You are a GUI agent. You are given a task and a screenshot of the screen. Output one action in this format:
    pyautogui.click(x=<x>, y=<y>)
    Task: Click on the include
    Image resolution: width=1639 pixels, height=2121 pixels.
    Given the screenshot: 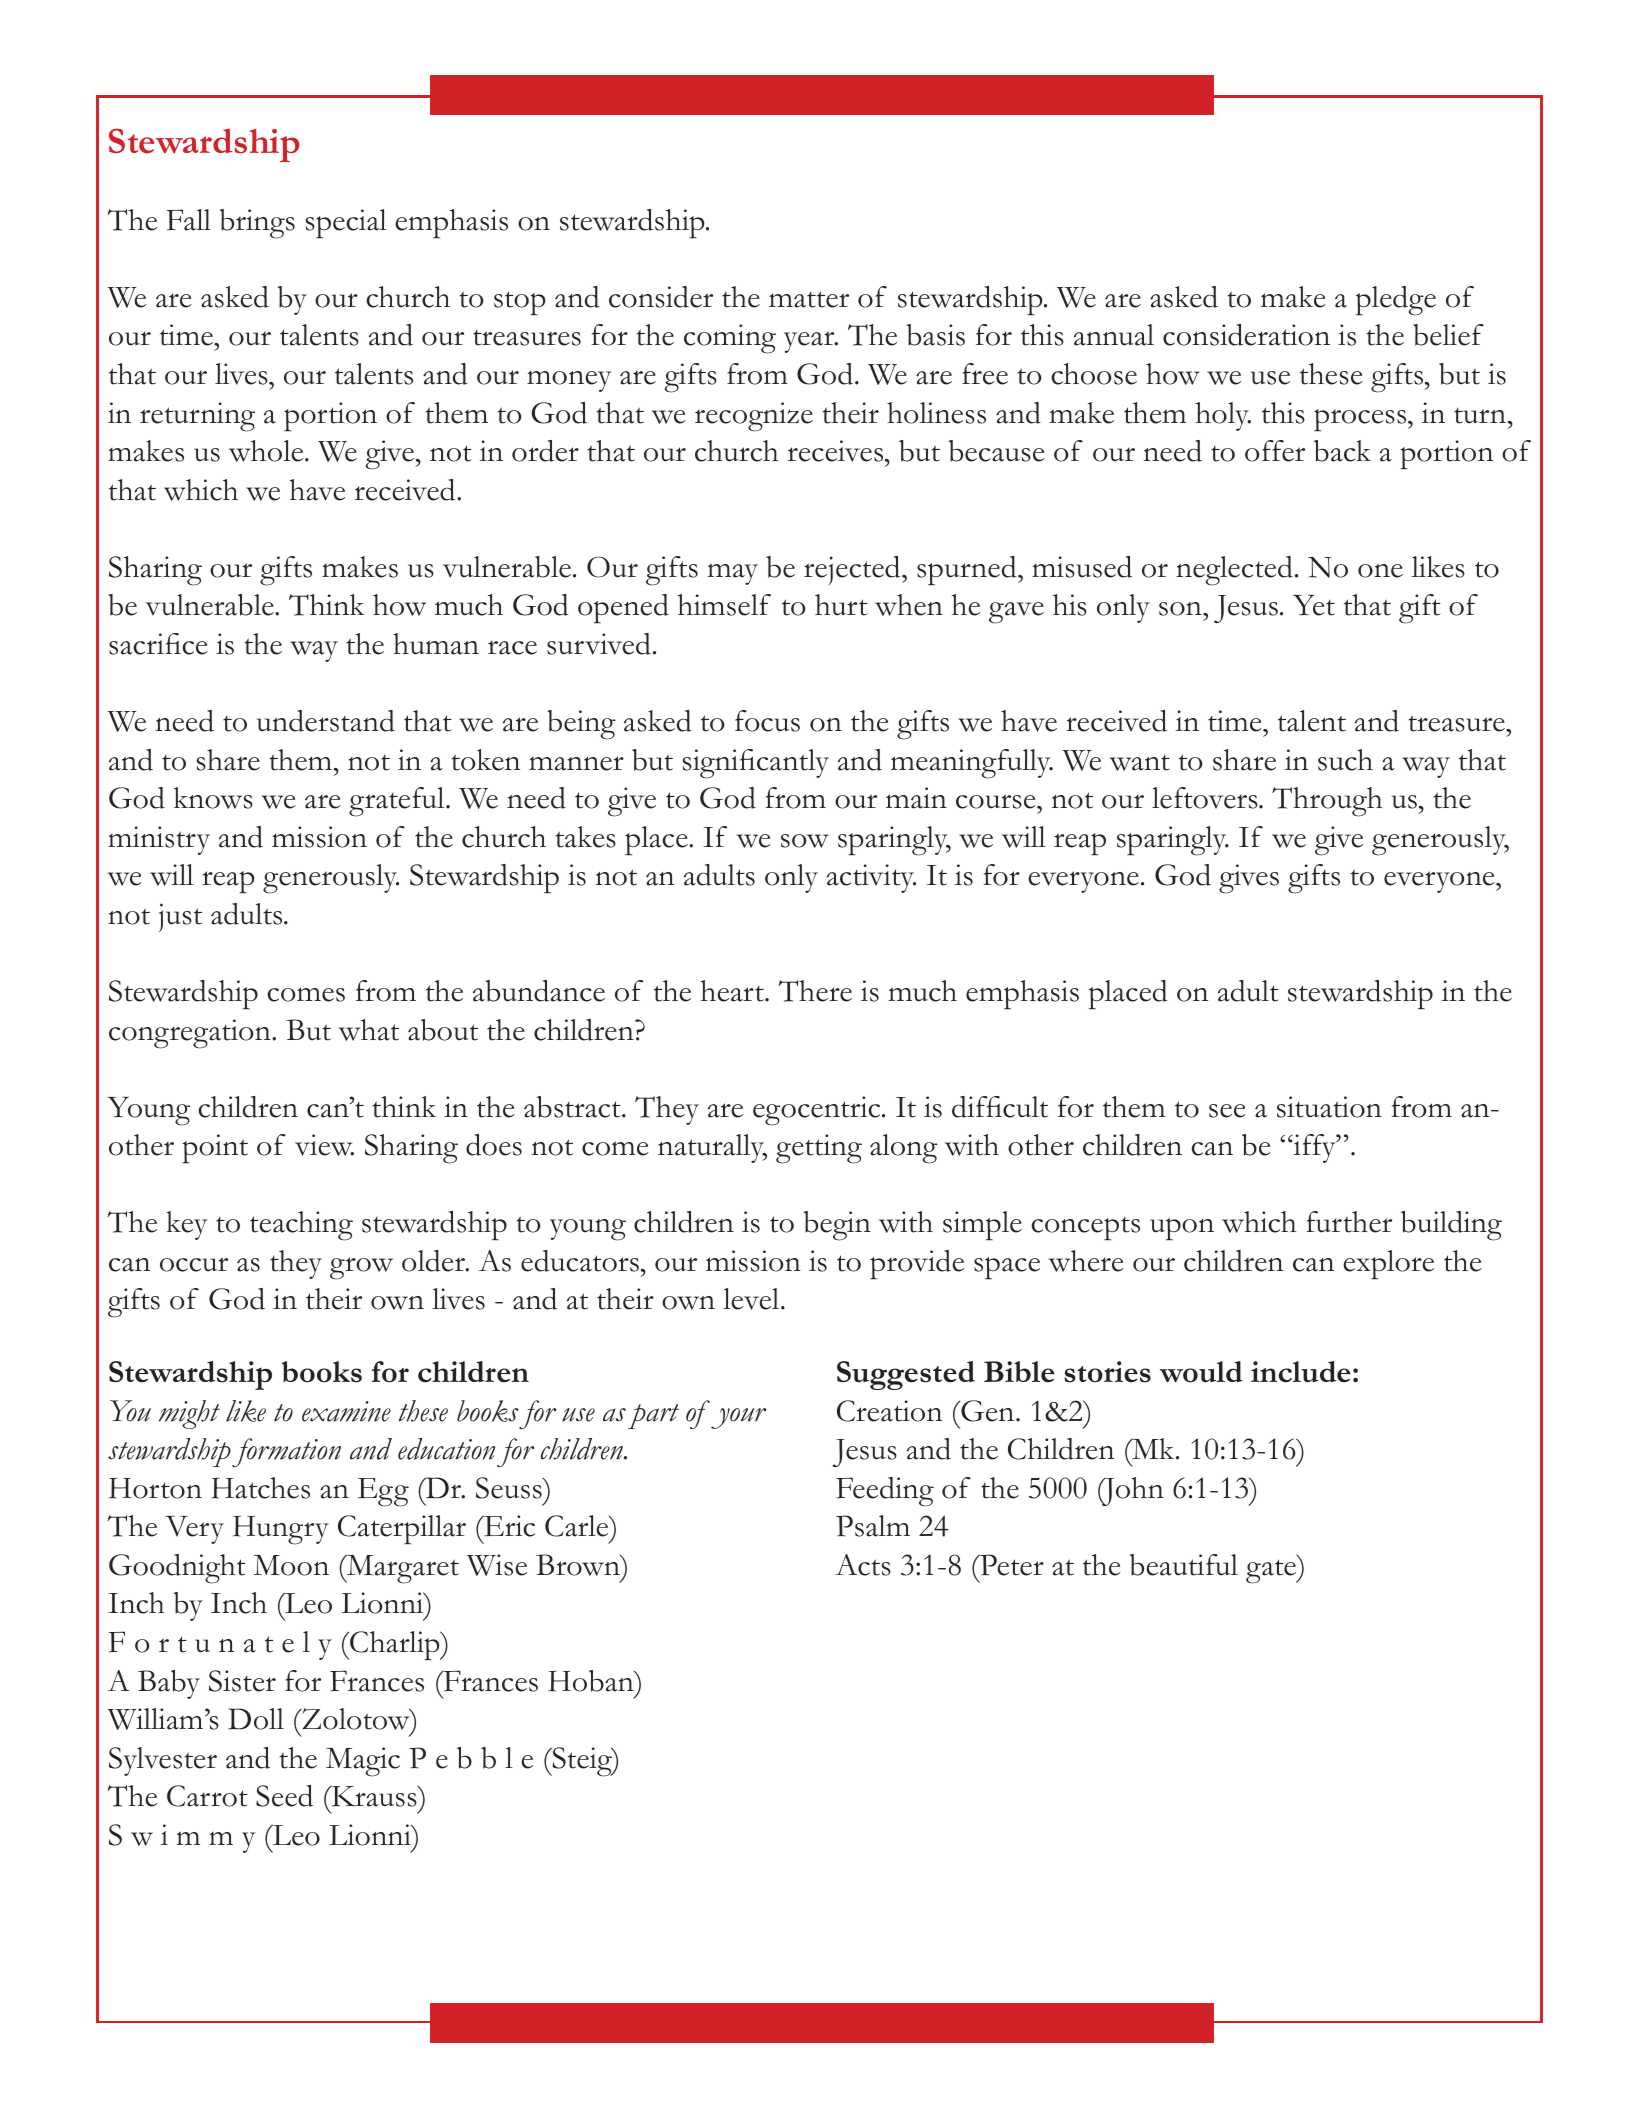 What is the action you would take?
    pyautogui.click(x=1300, y=1372)
